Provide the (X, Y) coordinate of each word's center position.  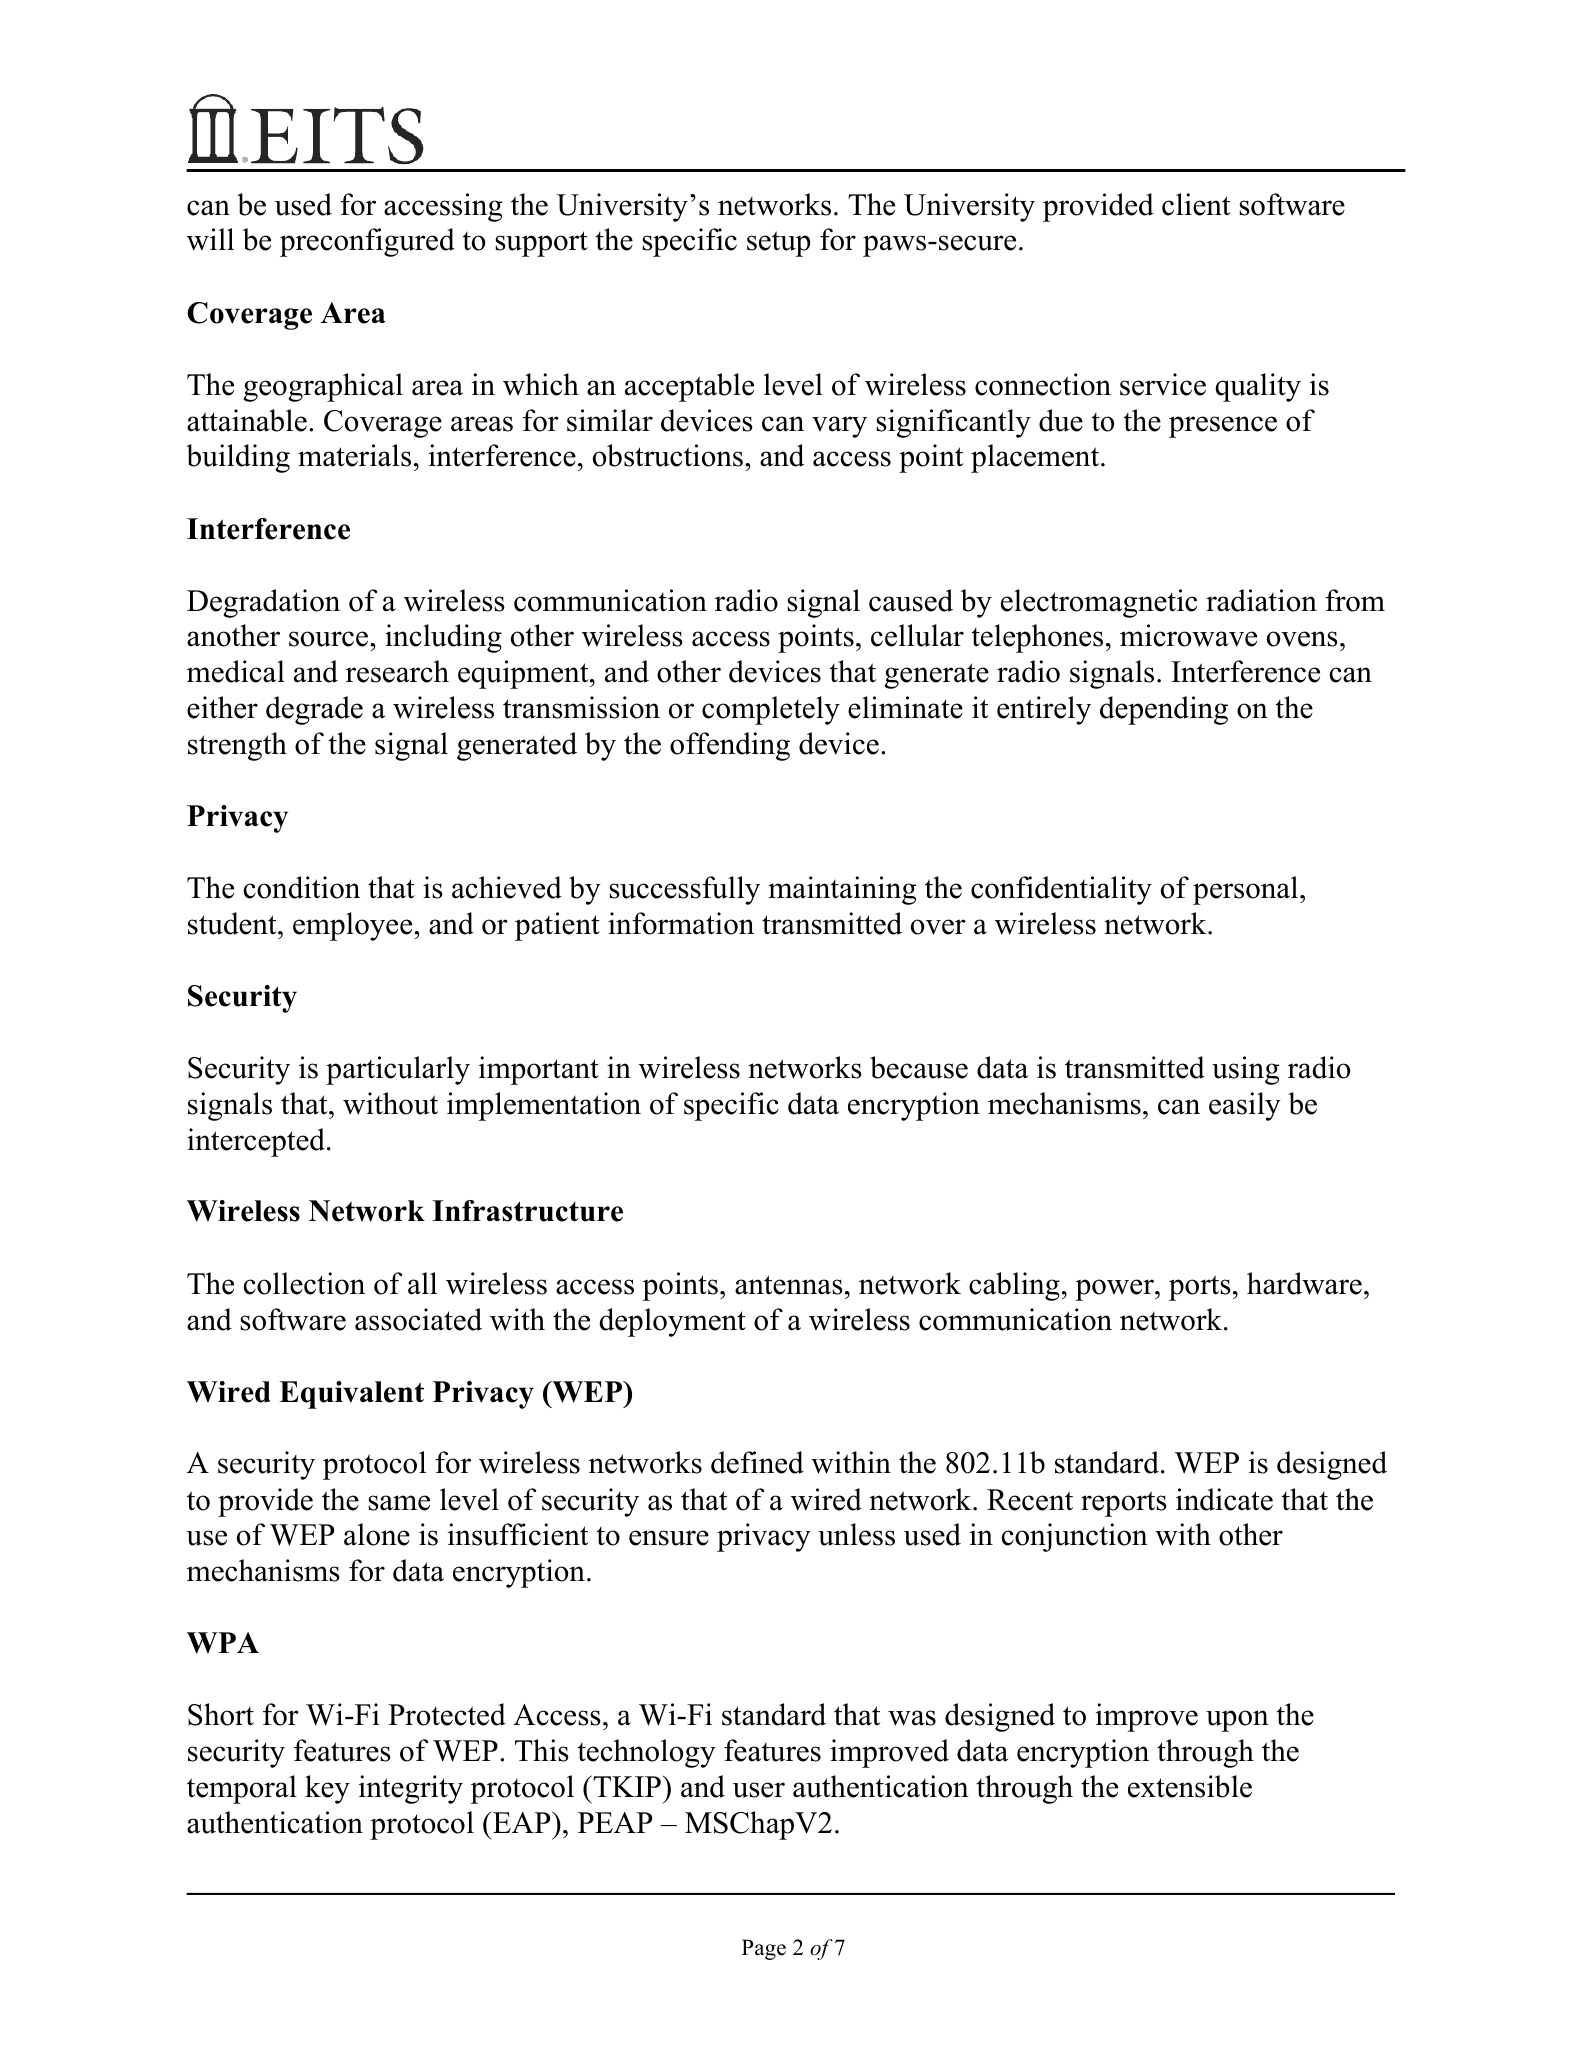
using (1246, 1070)
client (1196, 204)
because (919, 1067)
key (327, 1789)
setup (779, 244)
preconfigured (367, 242)
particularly (398, 1070)
